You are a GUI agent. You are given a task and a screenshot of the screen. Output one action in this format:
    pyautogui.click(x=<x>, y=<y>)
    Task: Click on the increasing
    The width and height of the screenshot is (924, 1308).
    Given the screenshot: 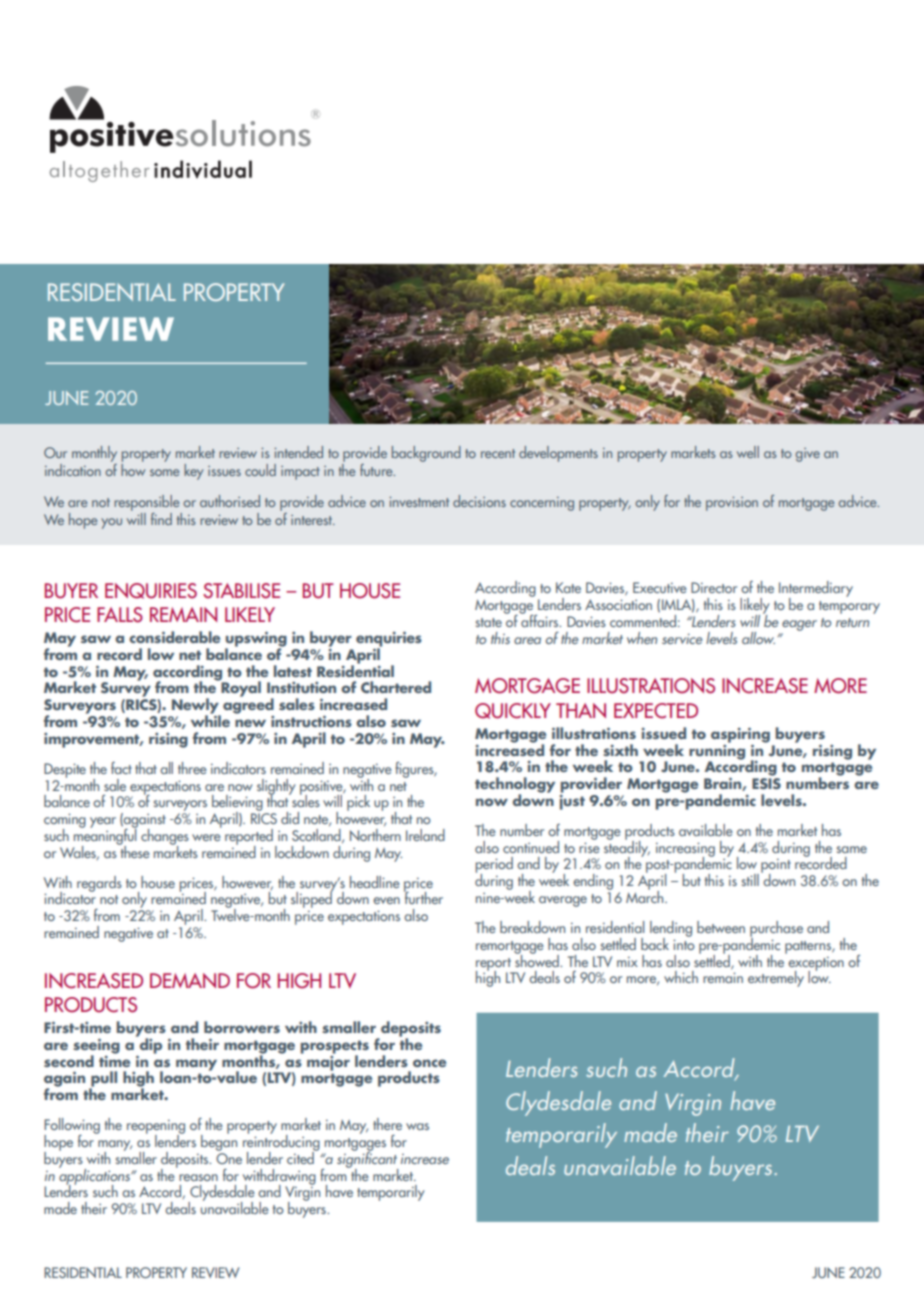 What is the action you would take?
    pyautogui.click(x=685, y=850)
